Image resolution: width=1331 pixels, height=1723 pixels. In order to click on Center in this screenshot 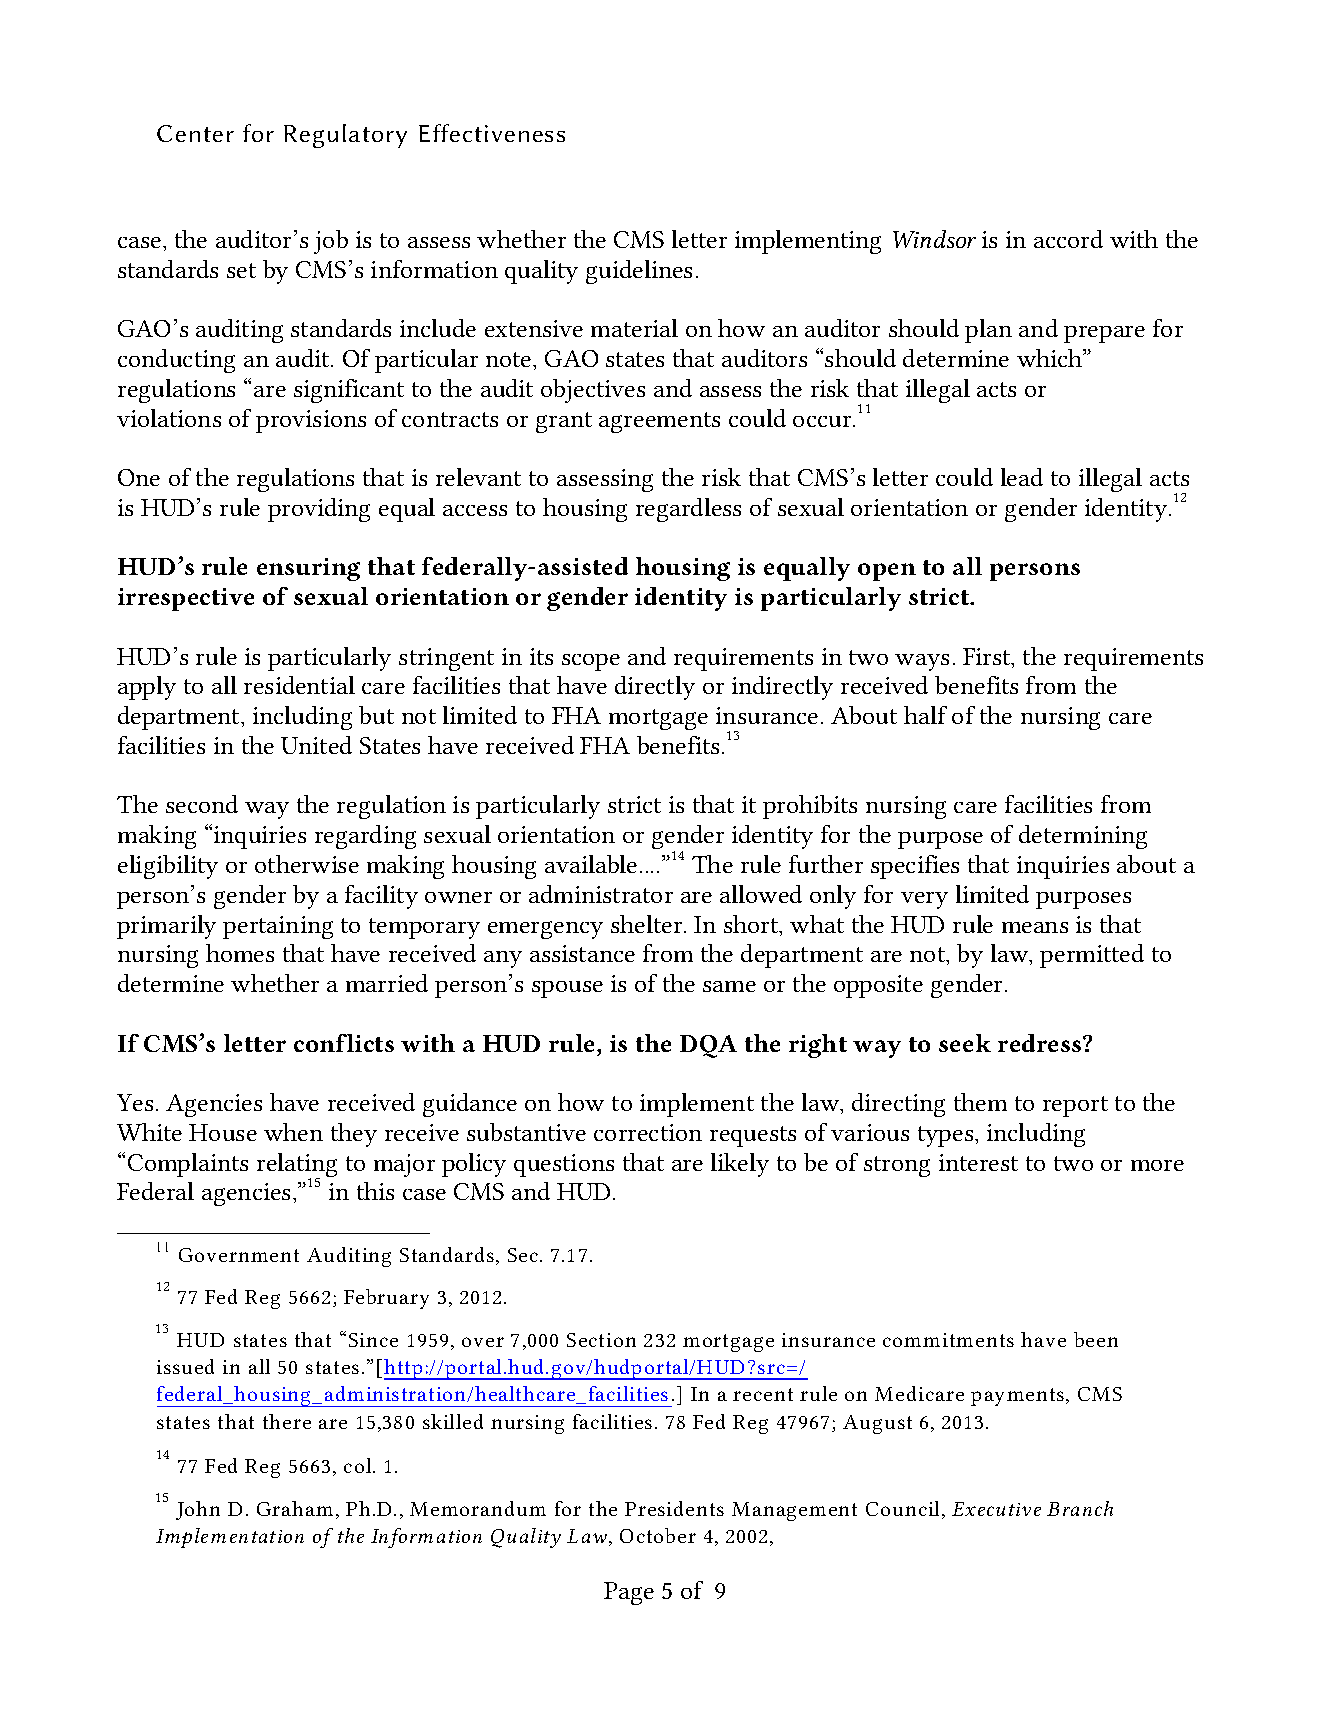, I will do `click(195, 133)`.
